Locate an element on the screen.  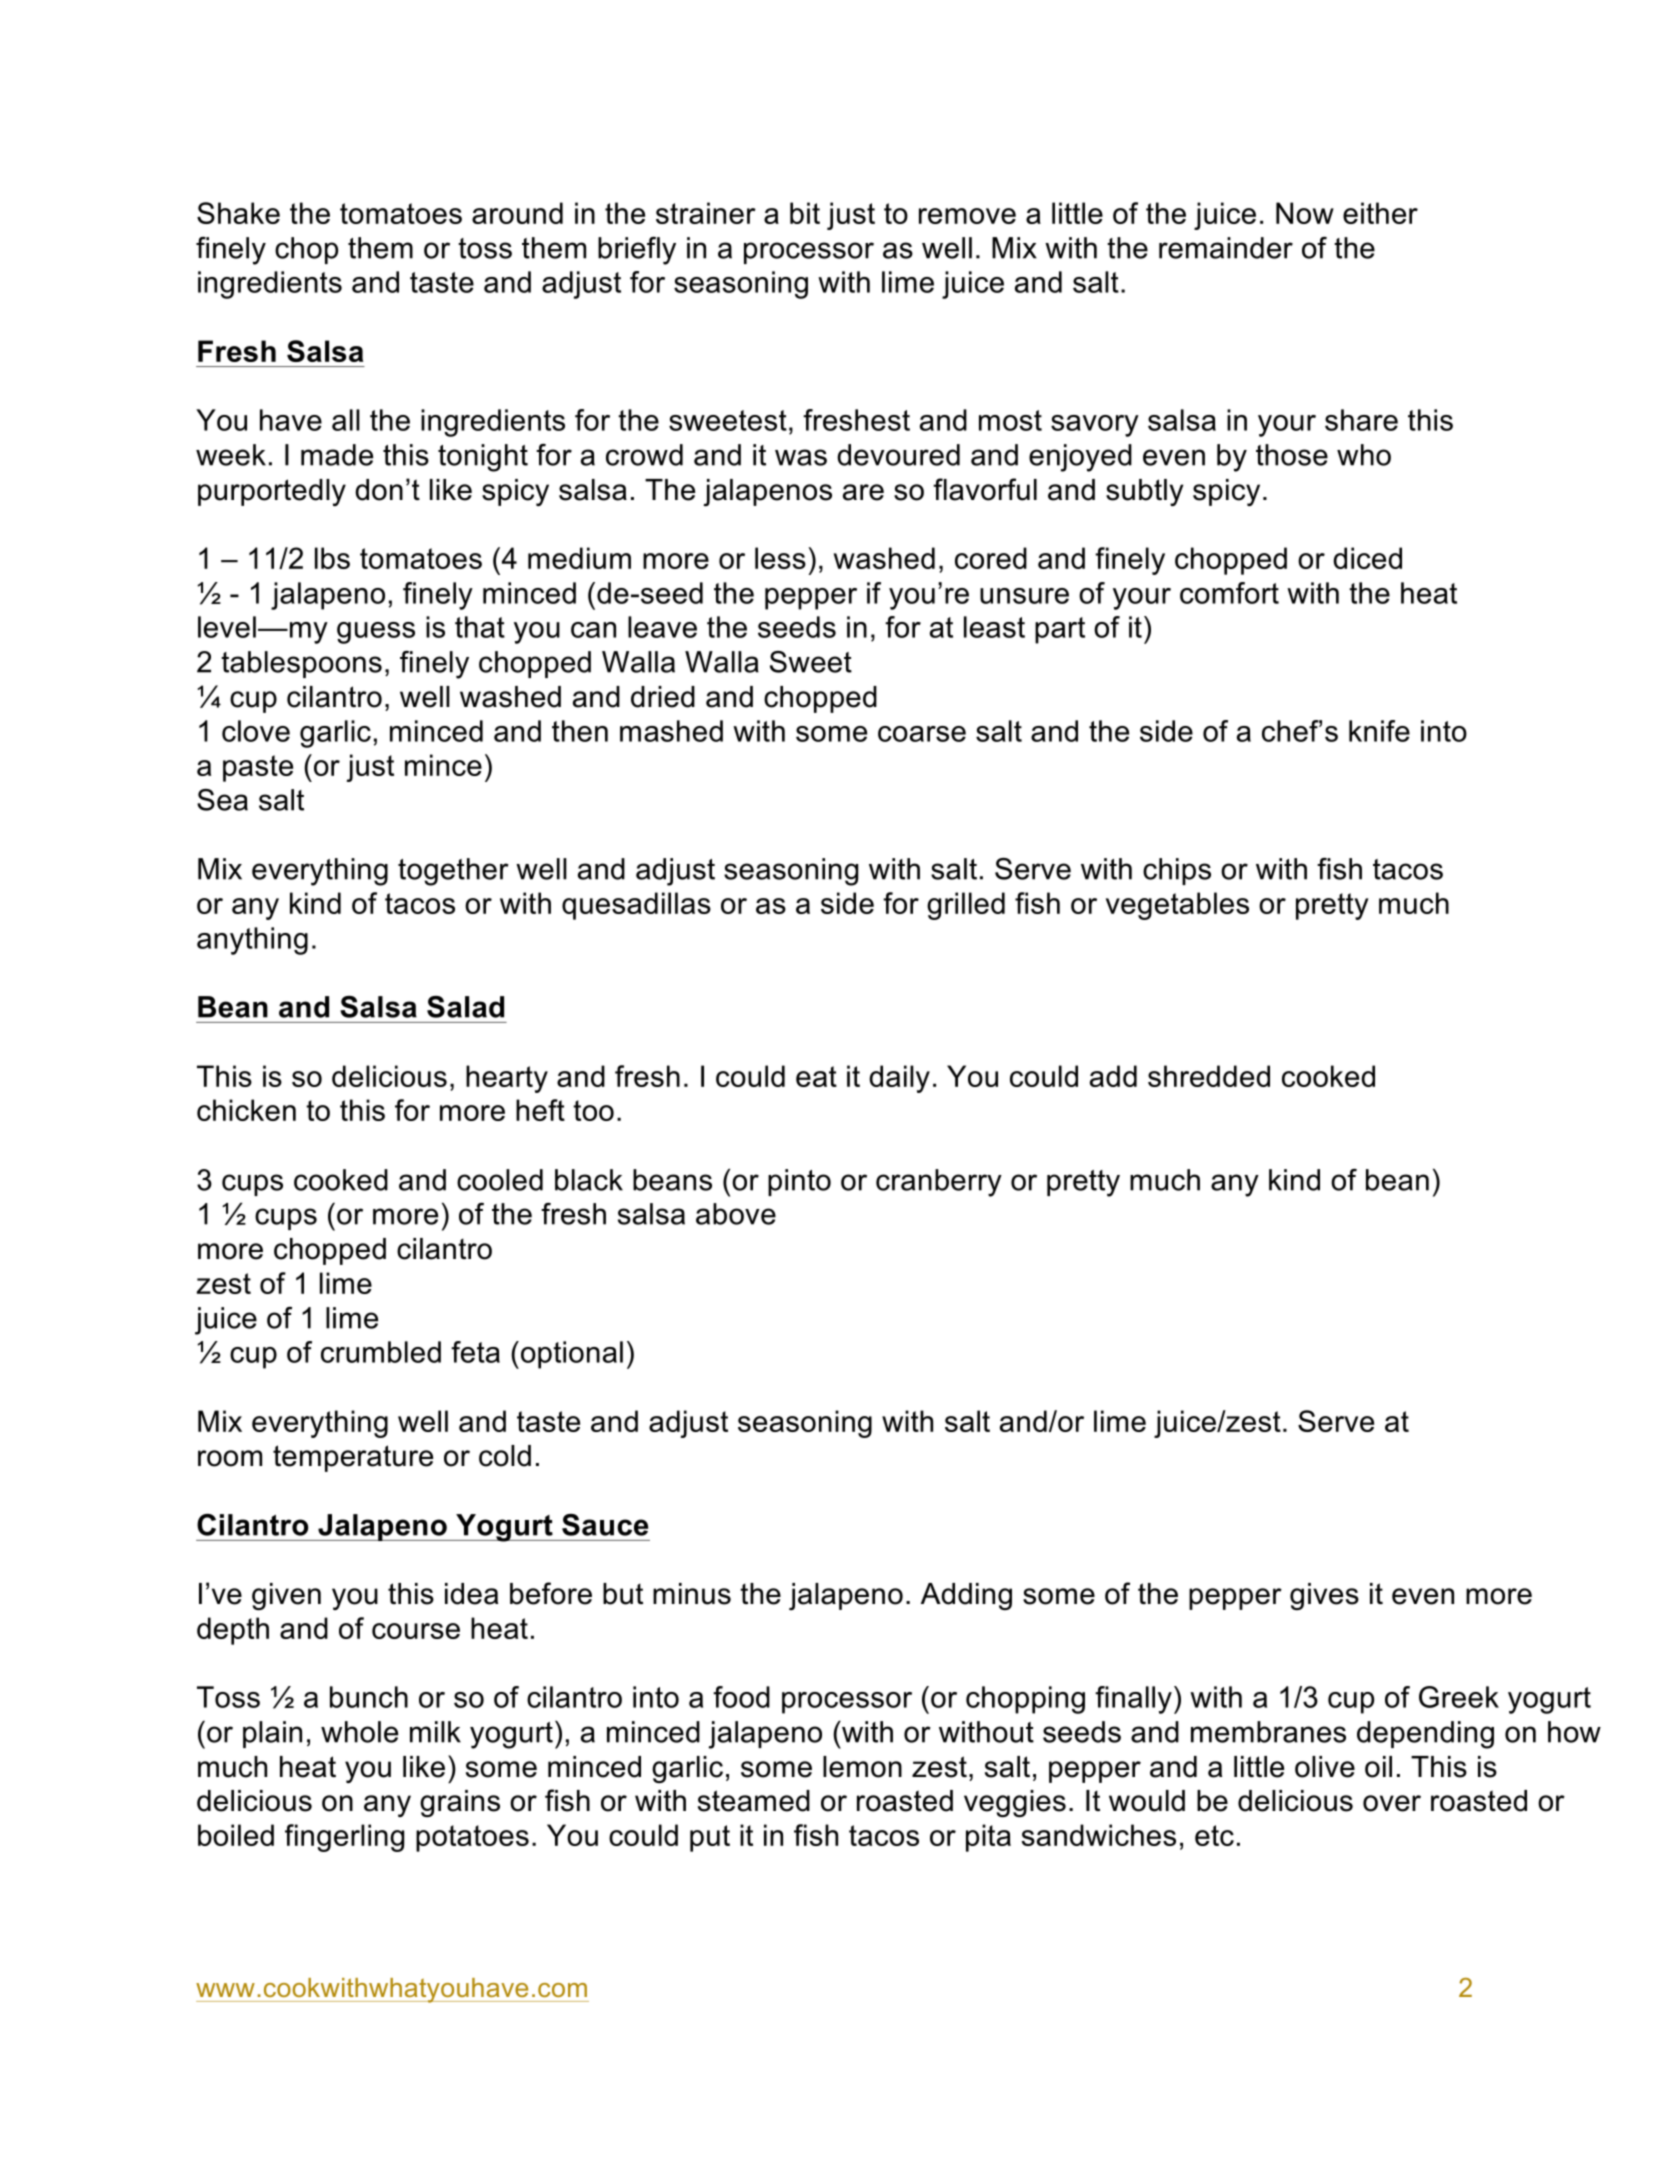
knife is located at coordinates (1379, 731).
